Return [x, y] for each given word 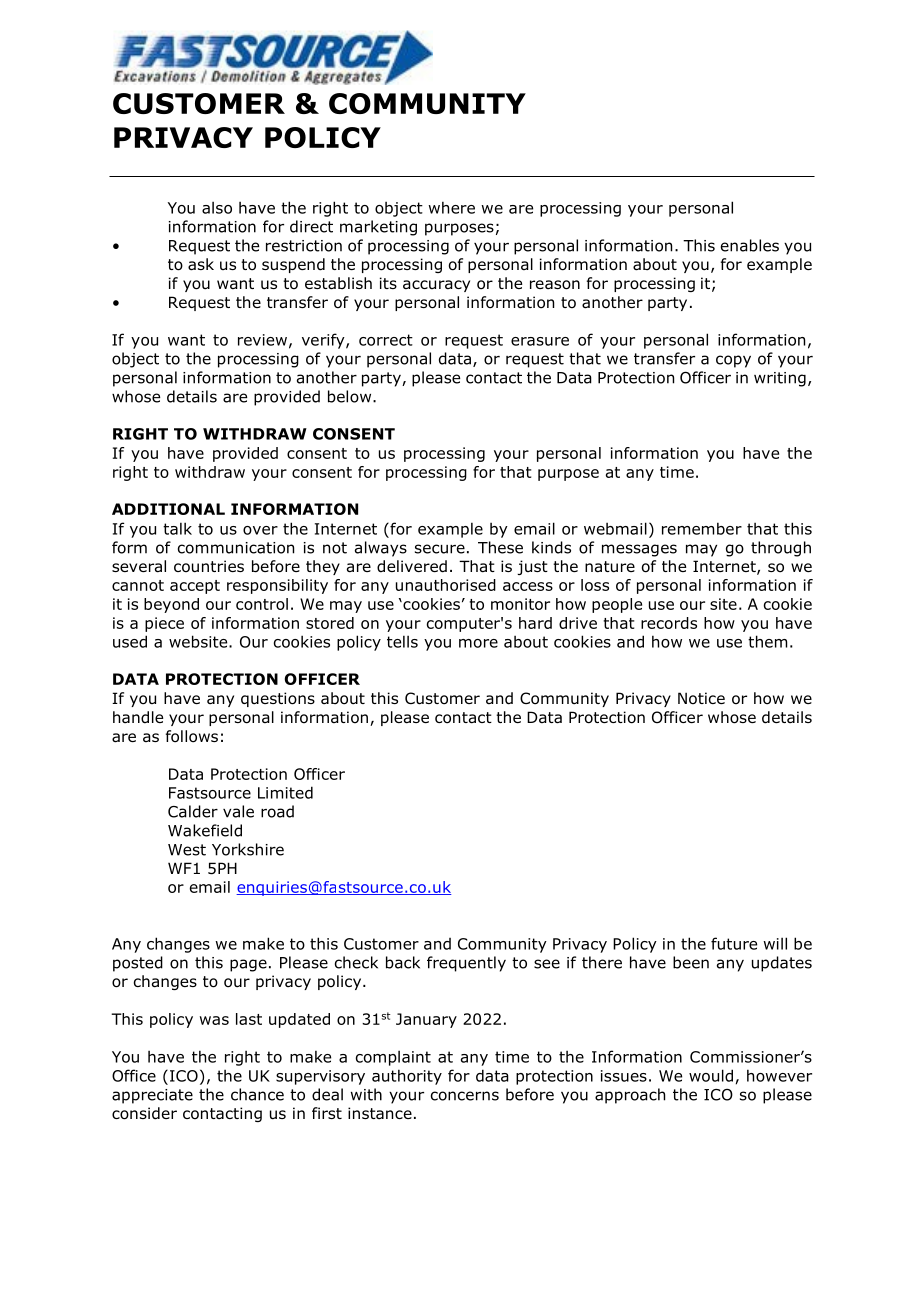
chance [257, 1094]
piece [164, 624]
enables [750, 245]
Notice [701, 698]
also [217, 207]
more [478, 643]
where [451, 207]
